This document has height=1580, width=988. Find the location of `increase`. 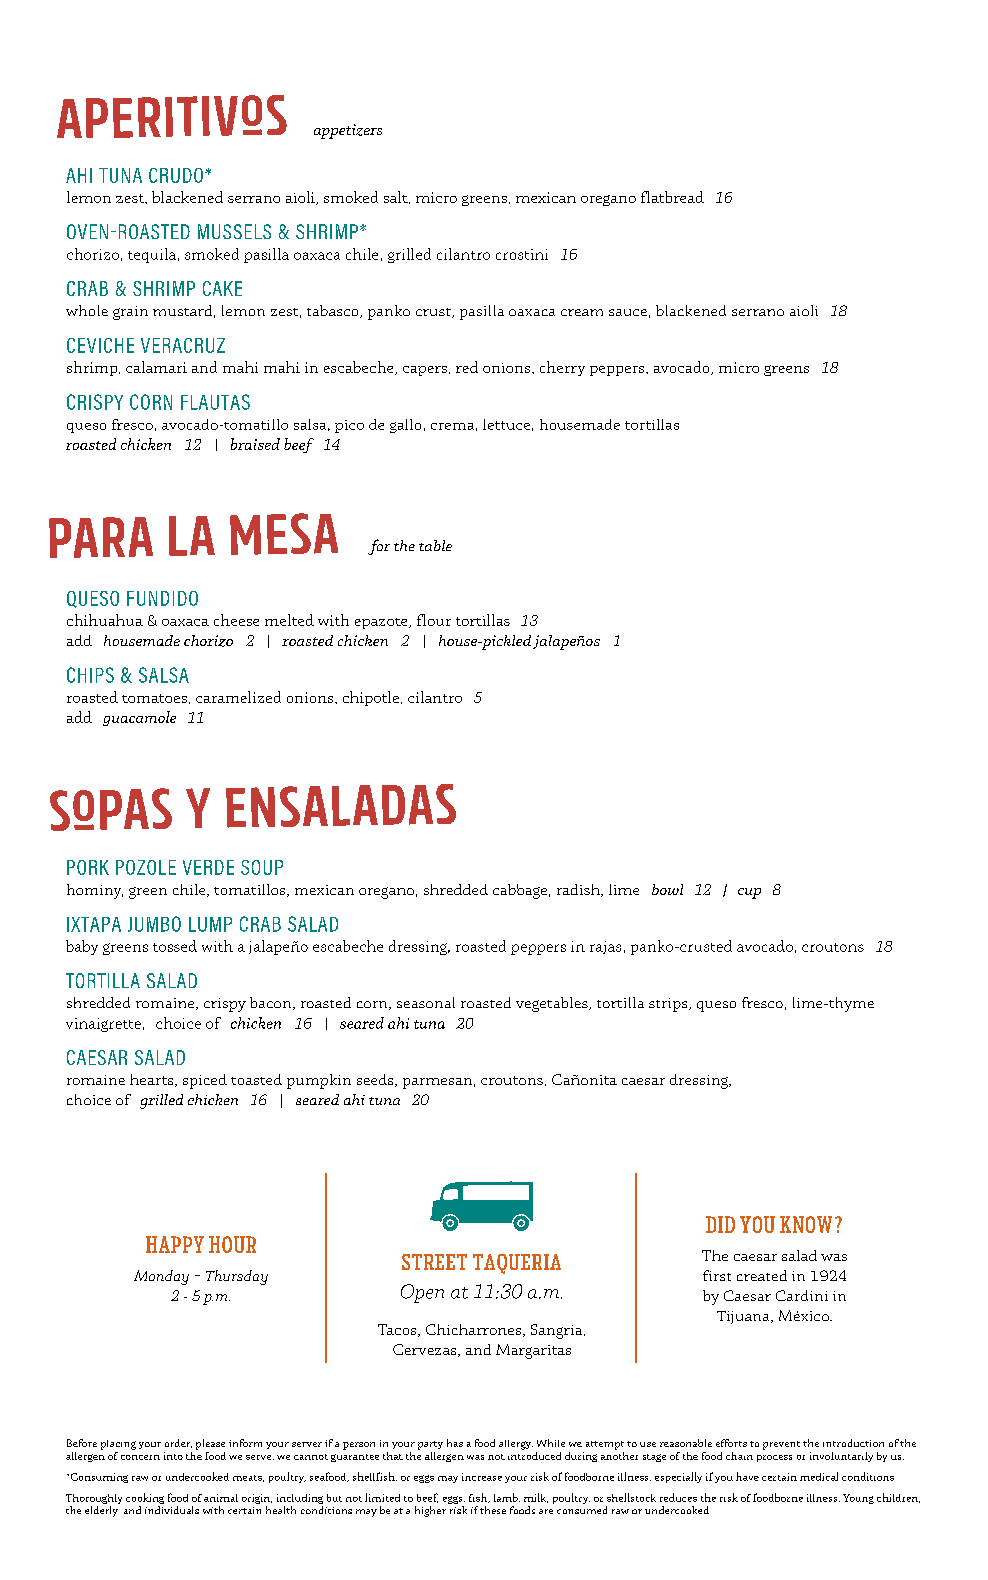

increase is located at coordinates (482, 1477).
